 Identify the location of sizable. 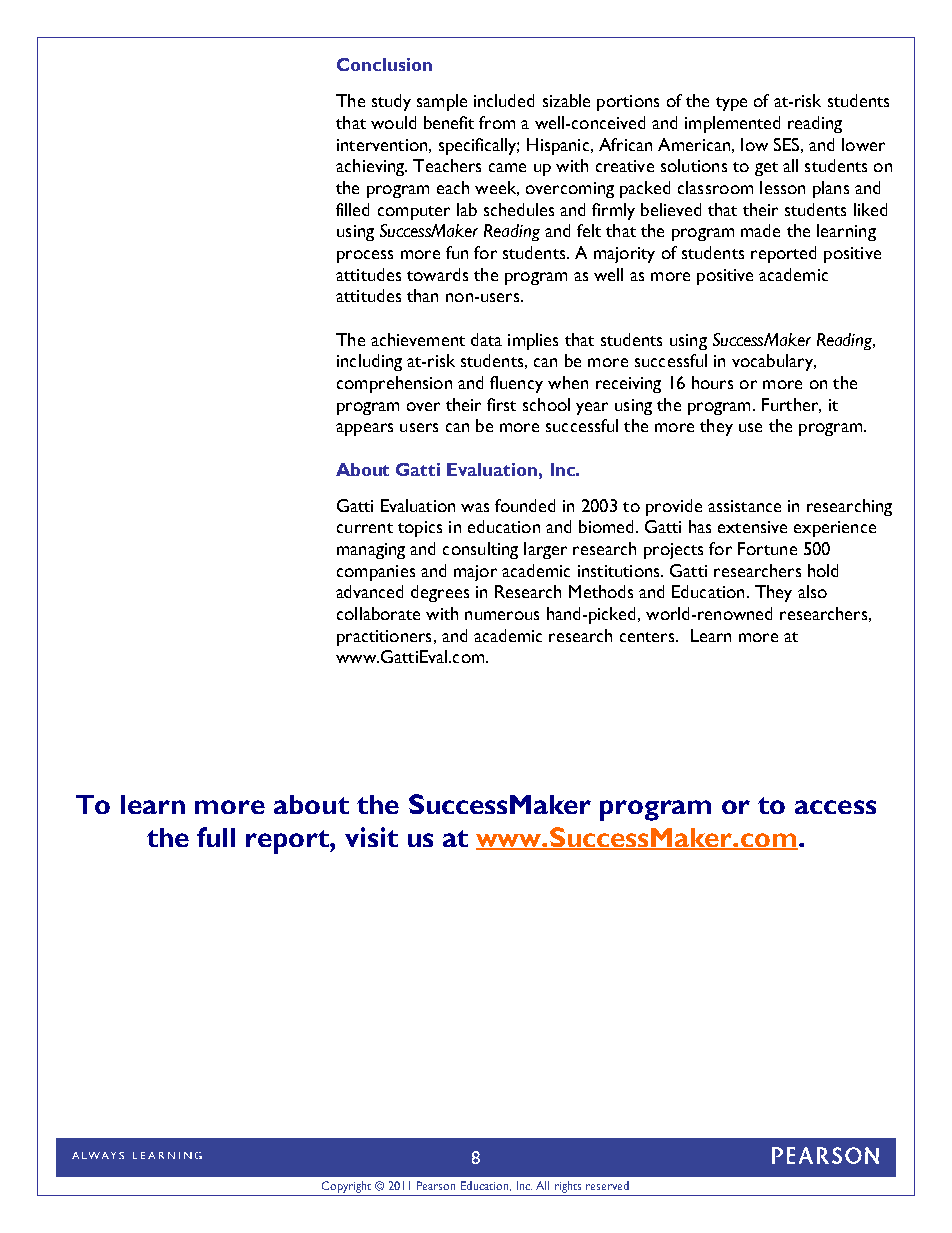
(566, 100).
